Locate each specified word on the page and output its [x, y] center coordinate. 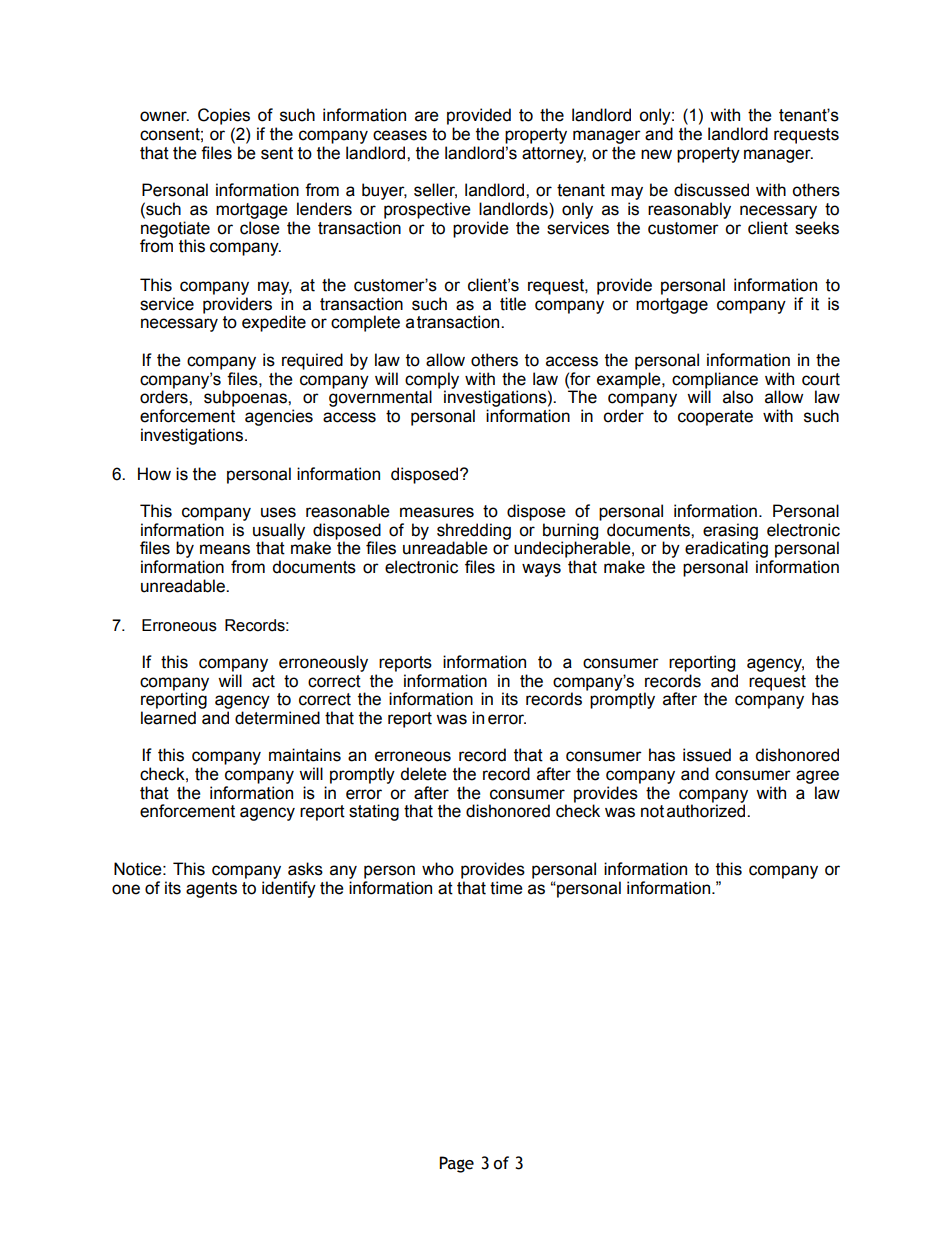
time [506, 888]
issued [707, 755]
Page [456, 1164]
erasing [730, 532]
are [427, 116]
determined [277, 718]
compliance [715, 380]
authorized [707, 811]
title [513, 304]
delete [423, 774]
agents [211, 890]
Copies [224, 116]
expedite [274, 323]
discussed [711, 190]
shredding [474, 532]
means [225, 549]
